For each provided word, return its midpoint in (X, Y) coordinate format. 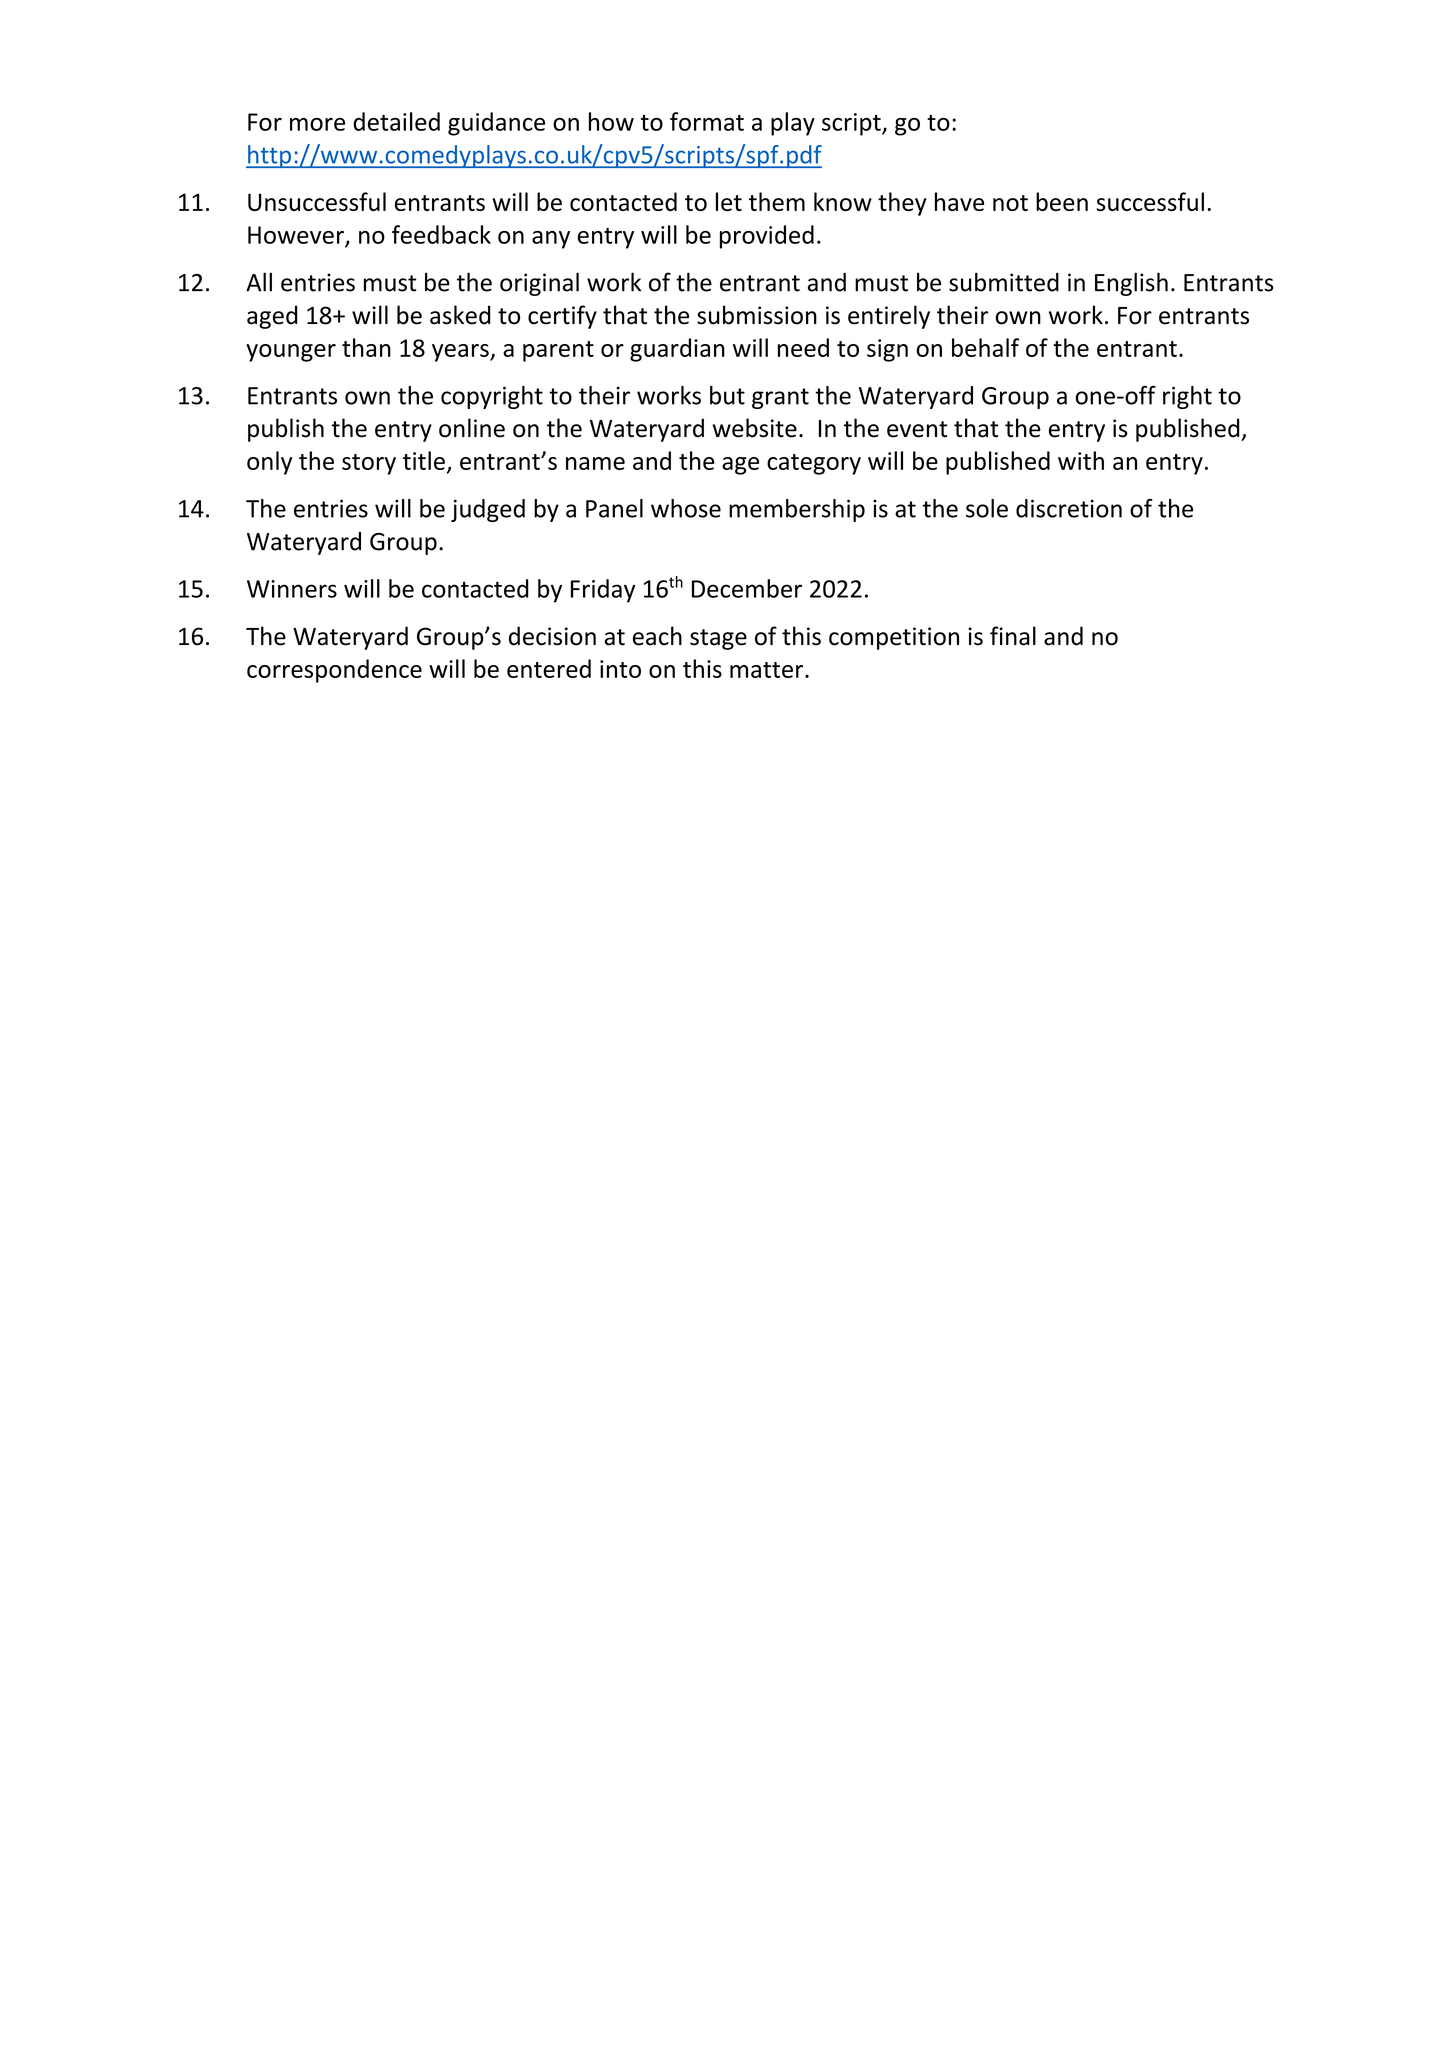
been (1062, 201)
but (727, 395)
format (707, 121)
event (917, 429)
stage (718, 639)
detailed (396, 121)
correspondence (334, 671)
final (1013, 636)
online (472, 428)
